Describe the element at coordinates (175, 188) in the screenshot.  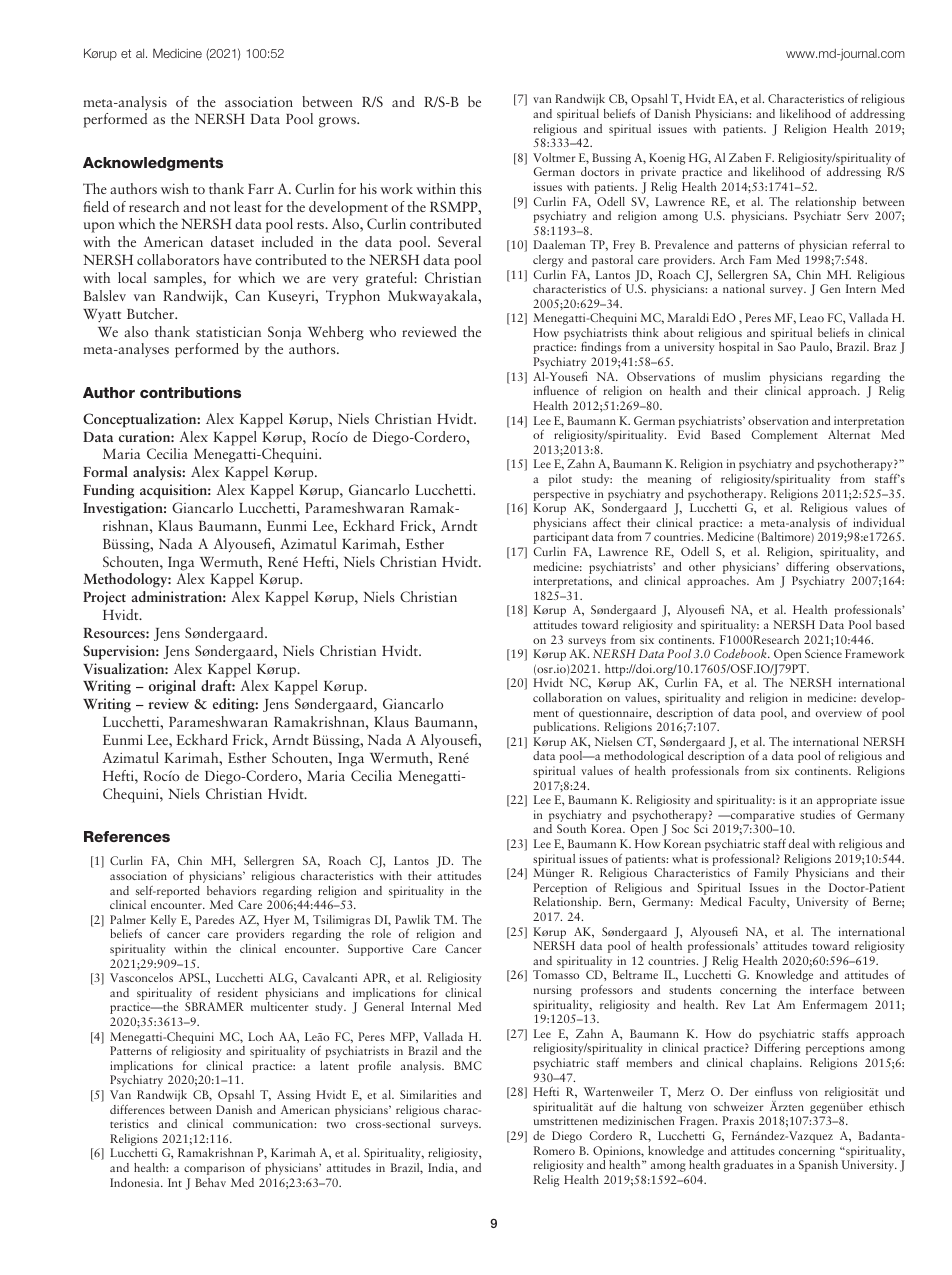
I see `wish` at that location.
